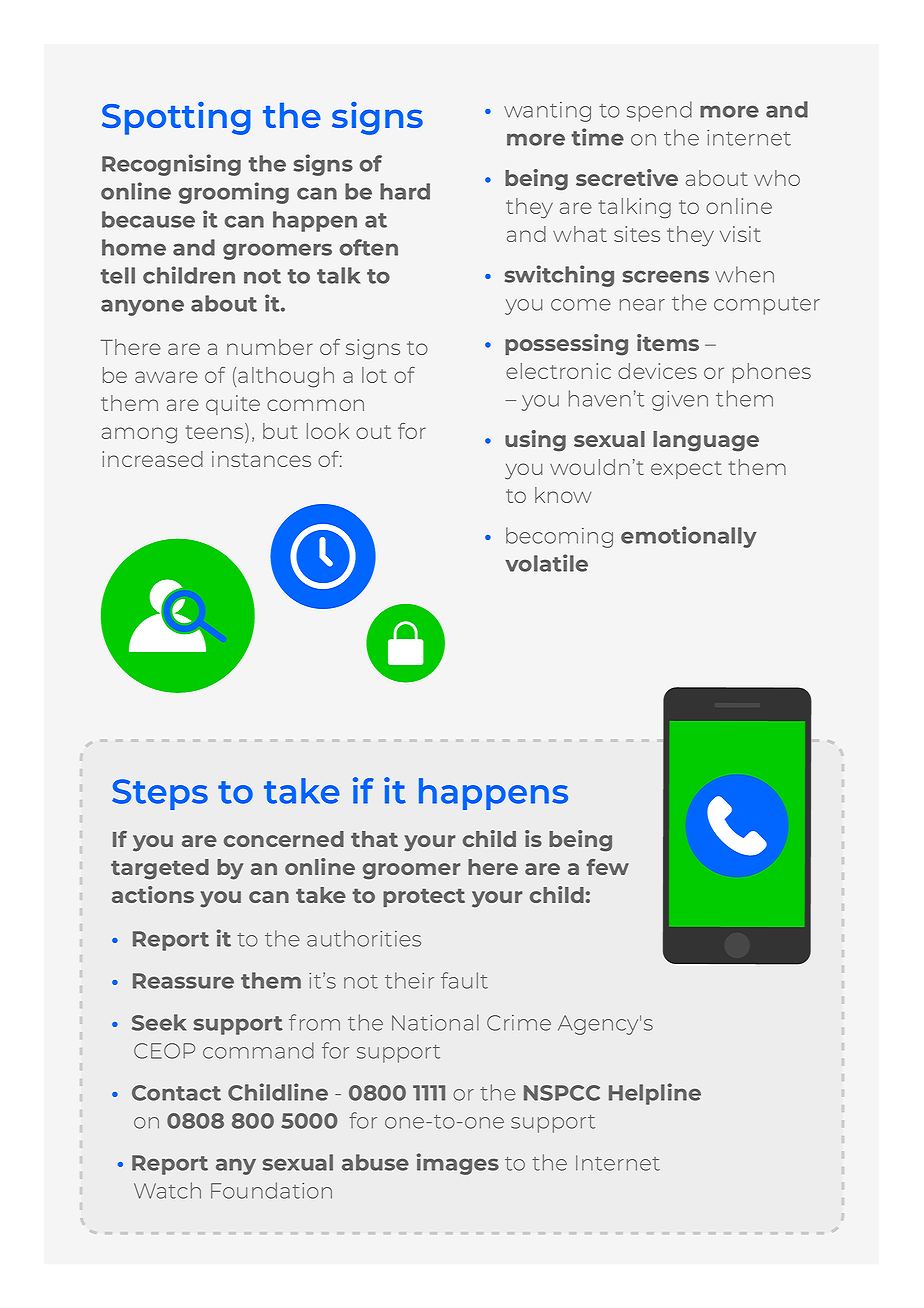  I want to click on Watch, so click(167, 1190).
